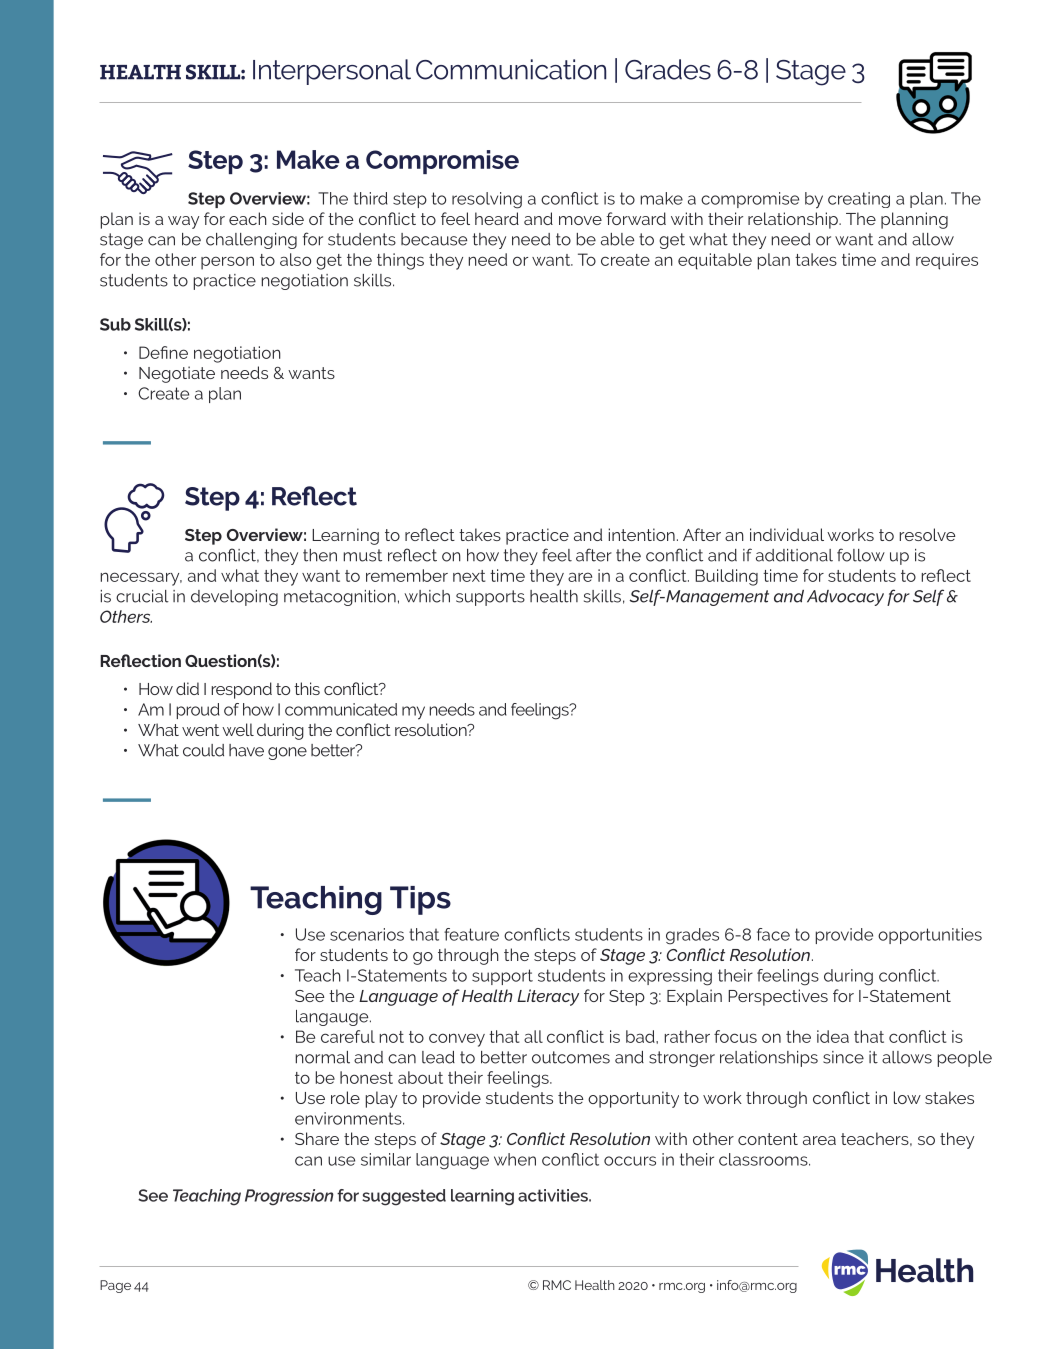 The width and height of the document is (1042, 1349). Describe the element at coordinates (177, 374) in the document. I see `Negotiate` at that location.
